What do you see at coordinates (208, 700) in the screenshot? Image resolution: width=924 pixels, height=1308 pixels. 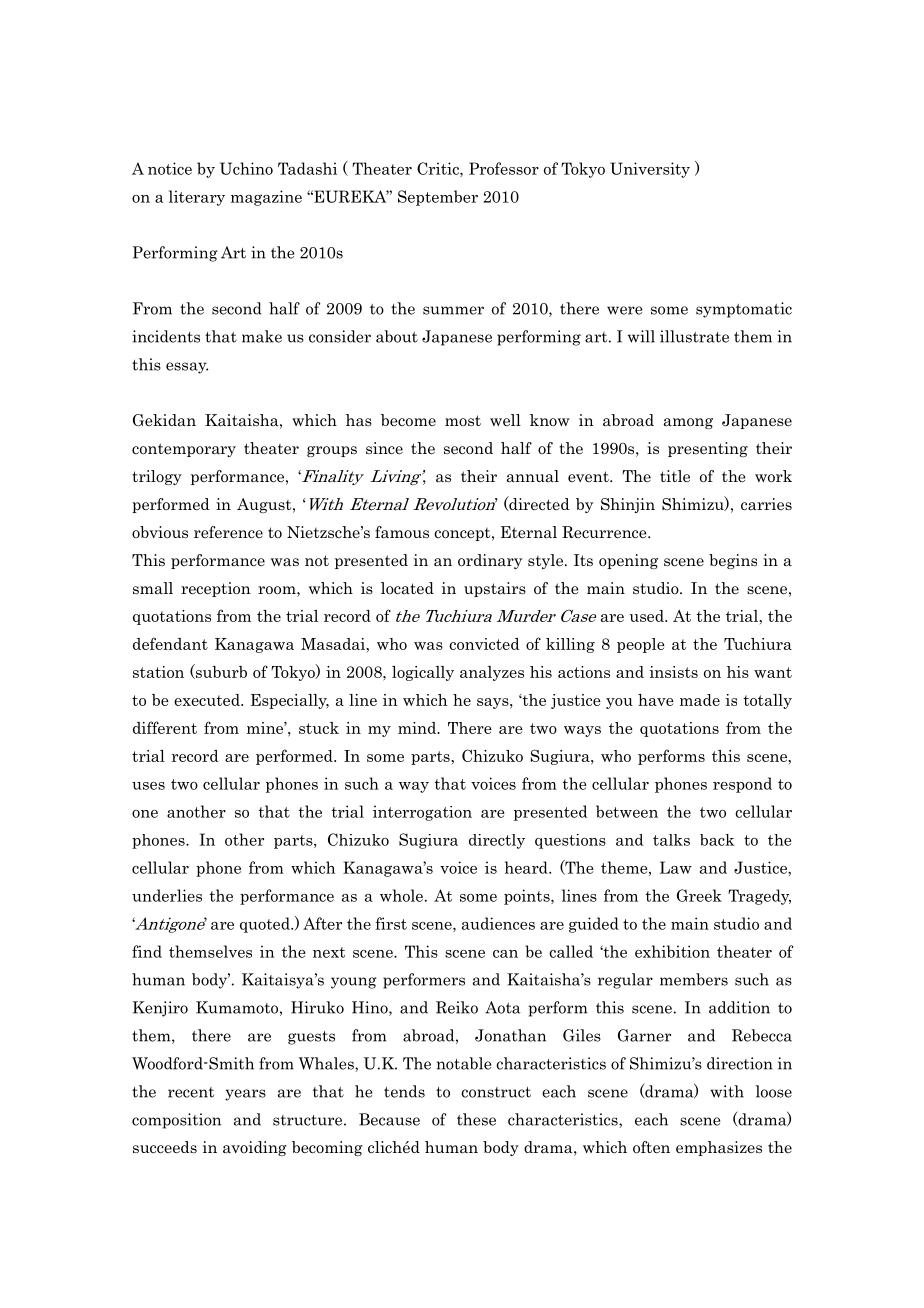 I see `executed` at bounding box center [208, 700].
